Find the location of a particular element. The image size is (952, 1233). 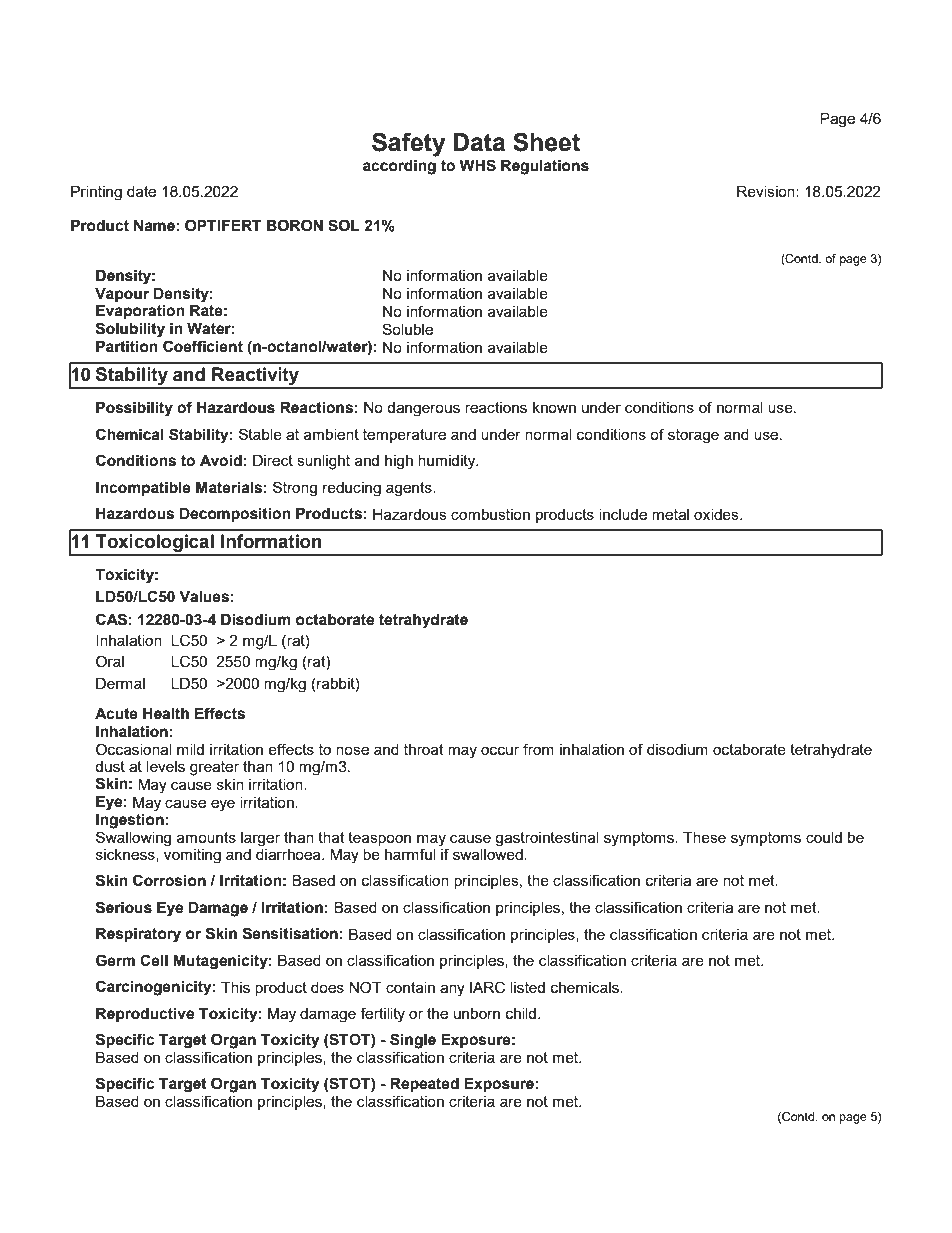

oxides is located at coordinates (717, 514).
